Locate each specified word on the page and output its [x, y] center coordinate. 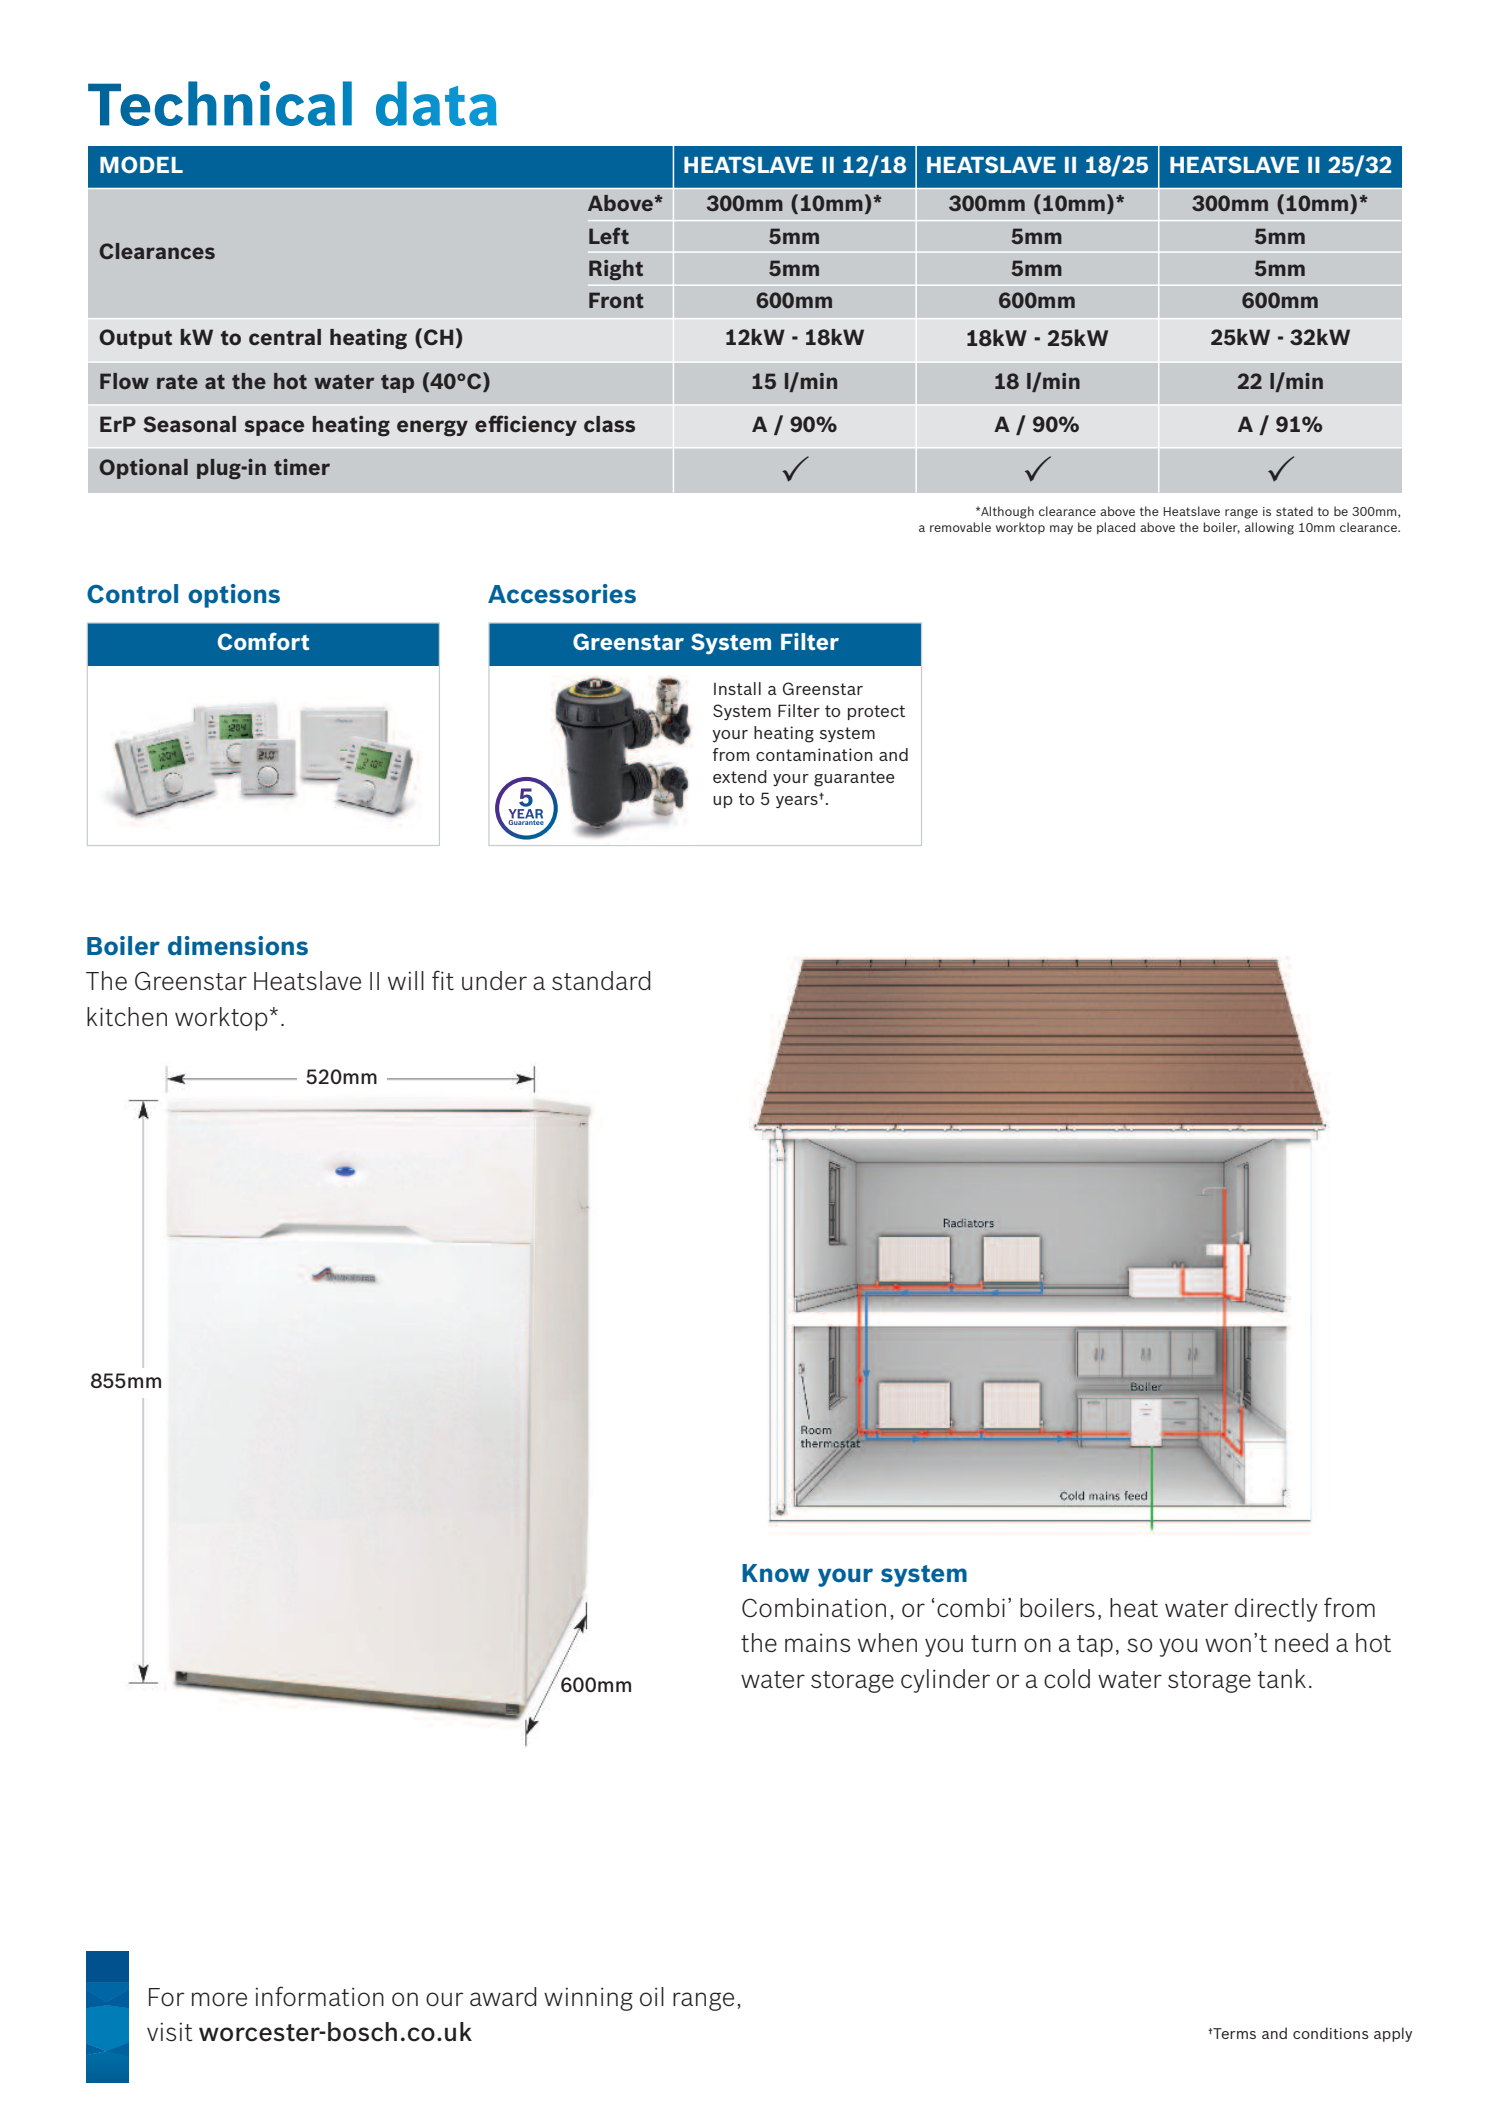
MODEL [141, 164]
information [319, 1996]
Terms [1233, 2033]
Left [609, 235]
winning [588, 1999]
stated [1294, 511]
